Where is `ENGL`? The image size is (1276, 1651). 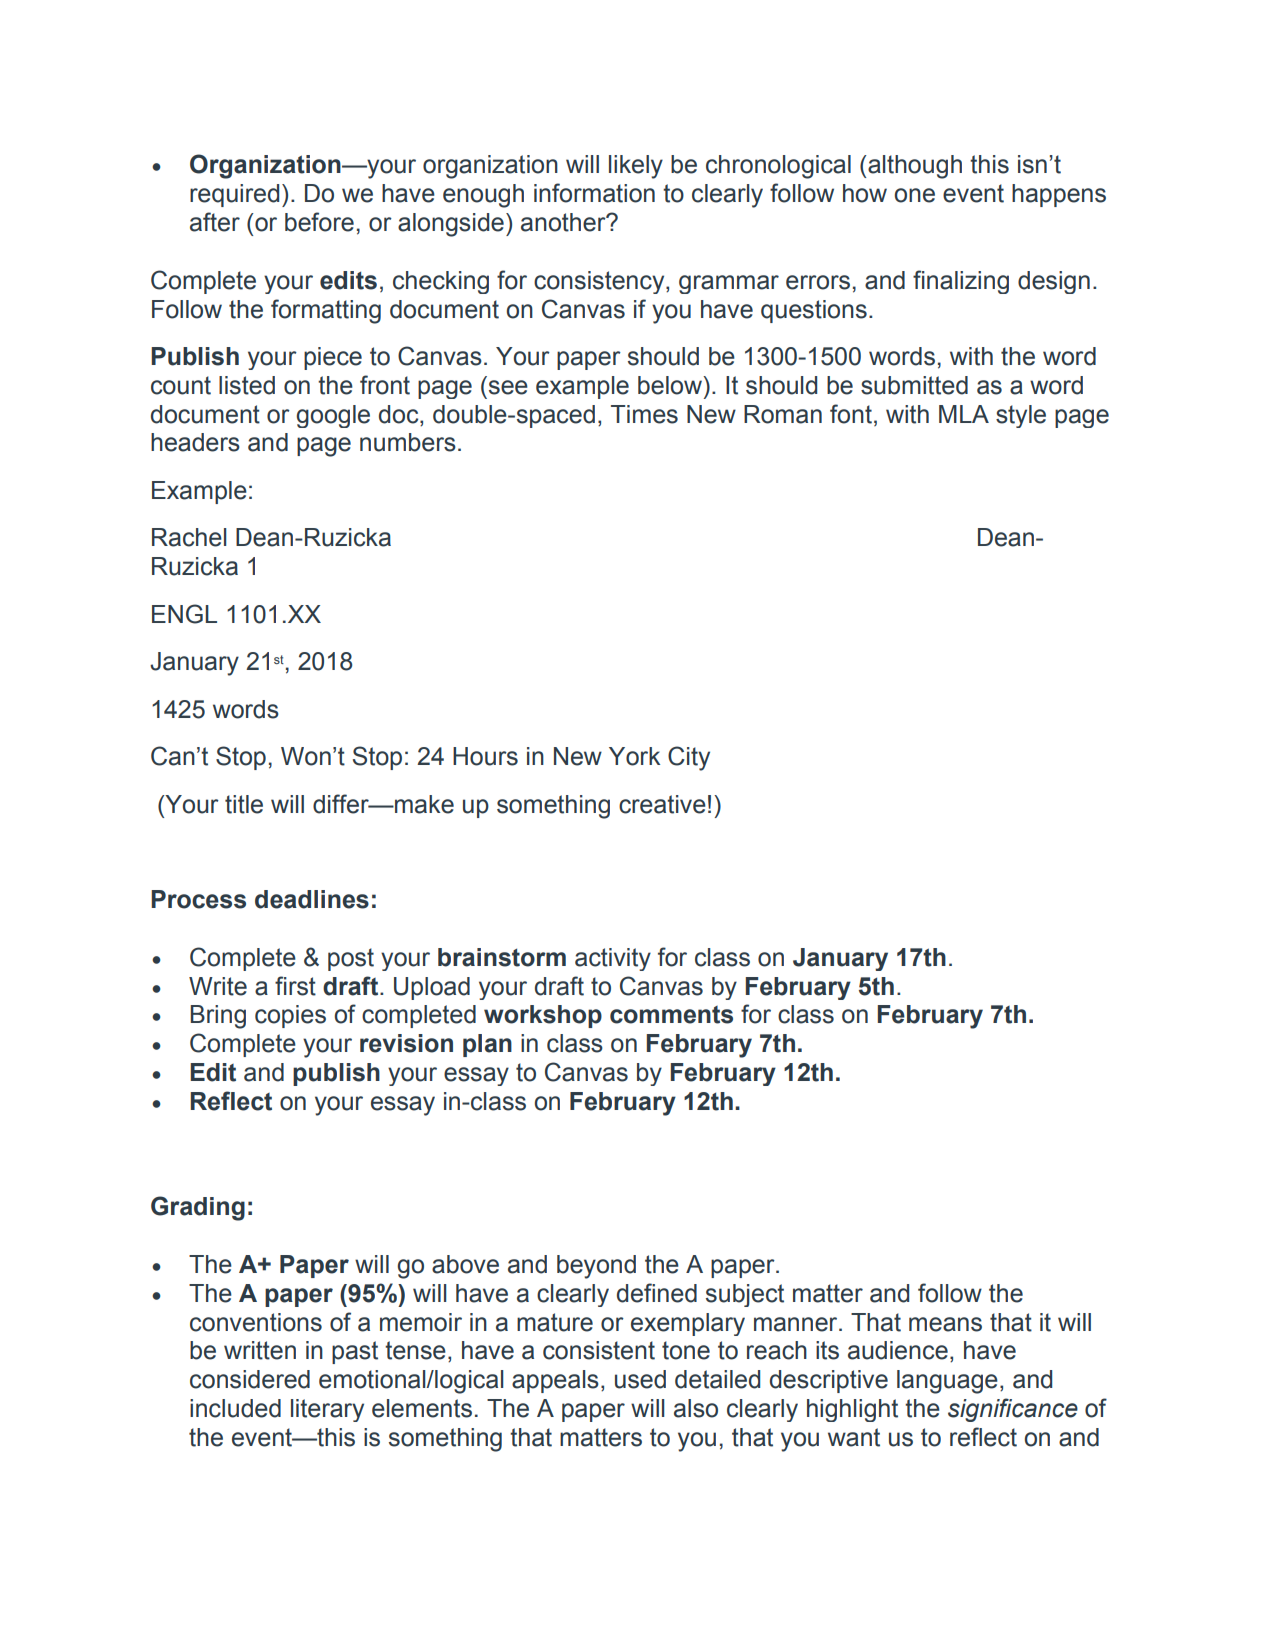 ENGL is located at coordinates (184, 614).
